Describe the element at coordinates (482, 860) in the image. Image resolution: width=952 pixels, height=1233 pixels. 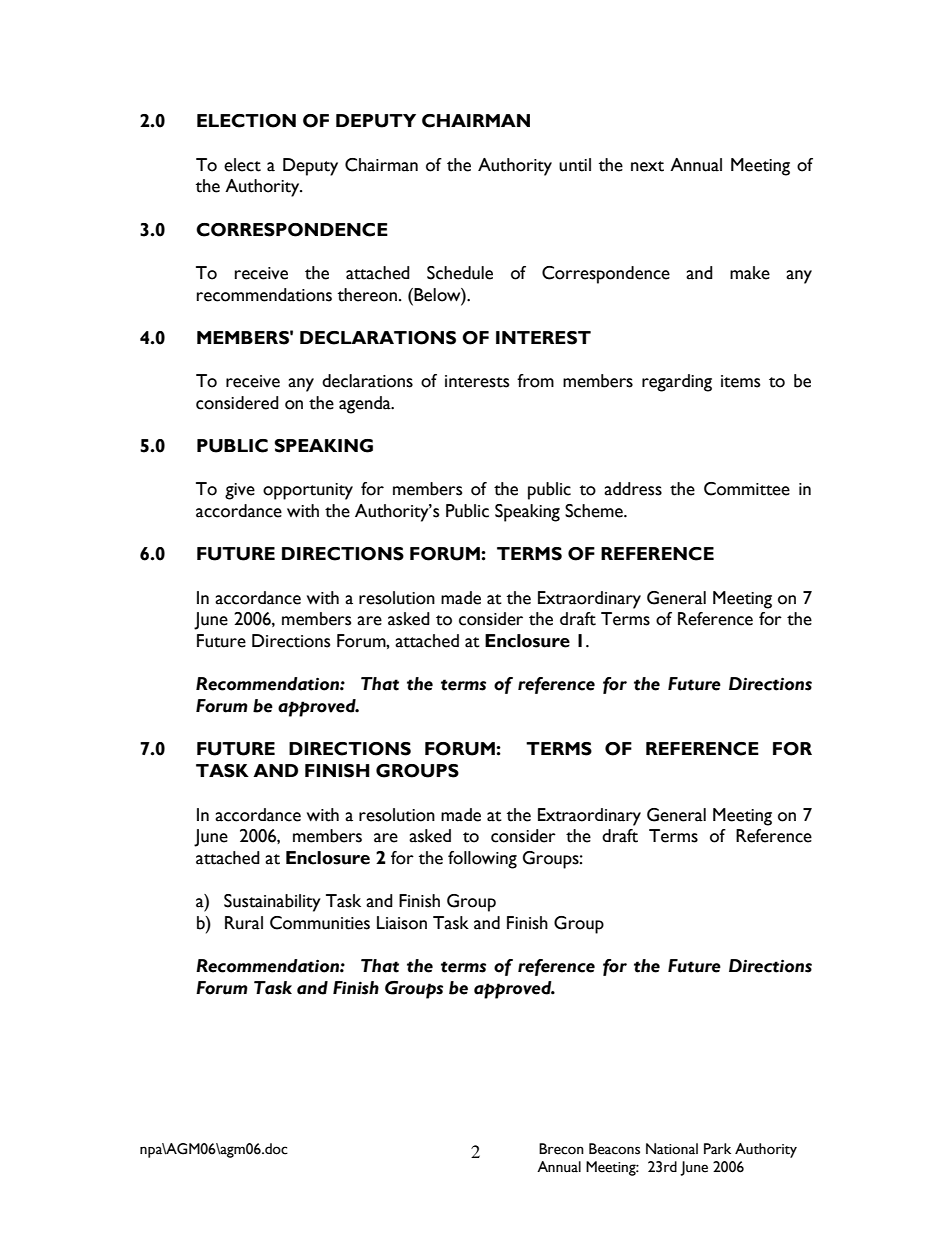
I see `following` at that location.
